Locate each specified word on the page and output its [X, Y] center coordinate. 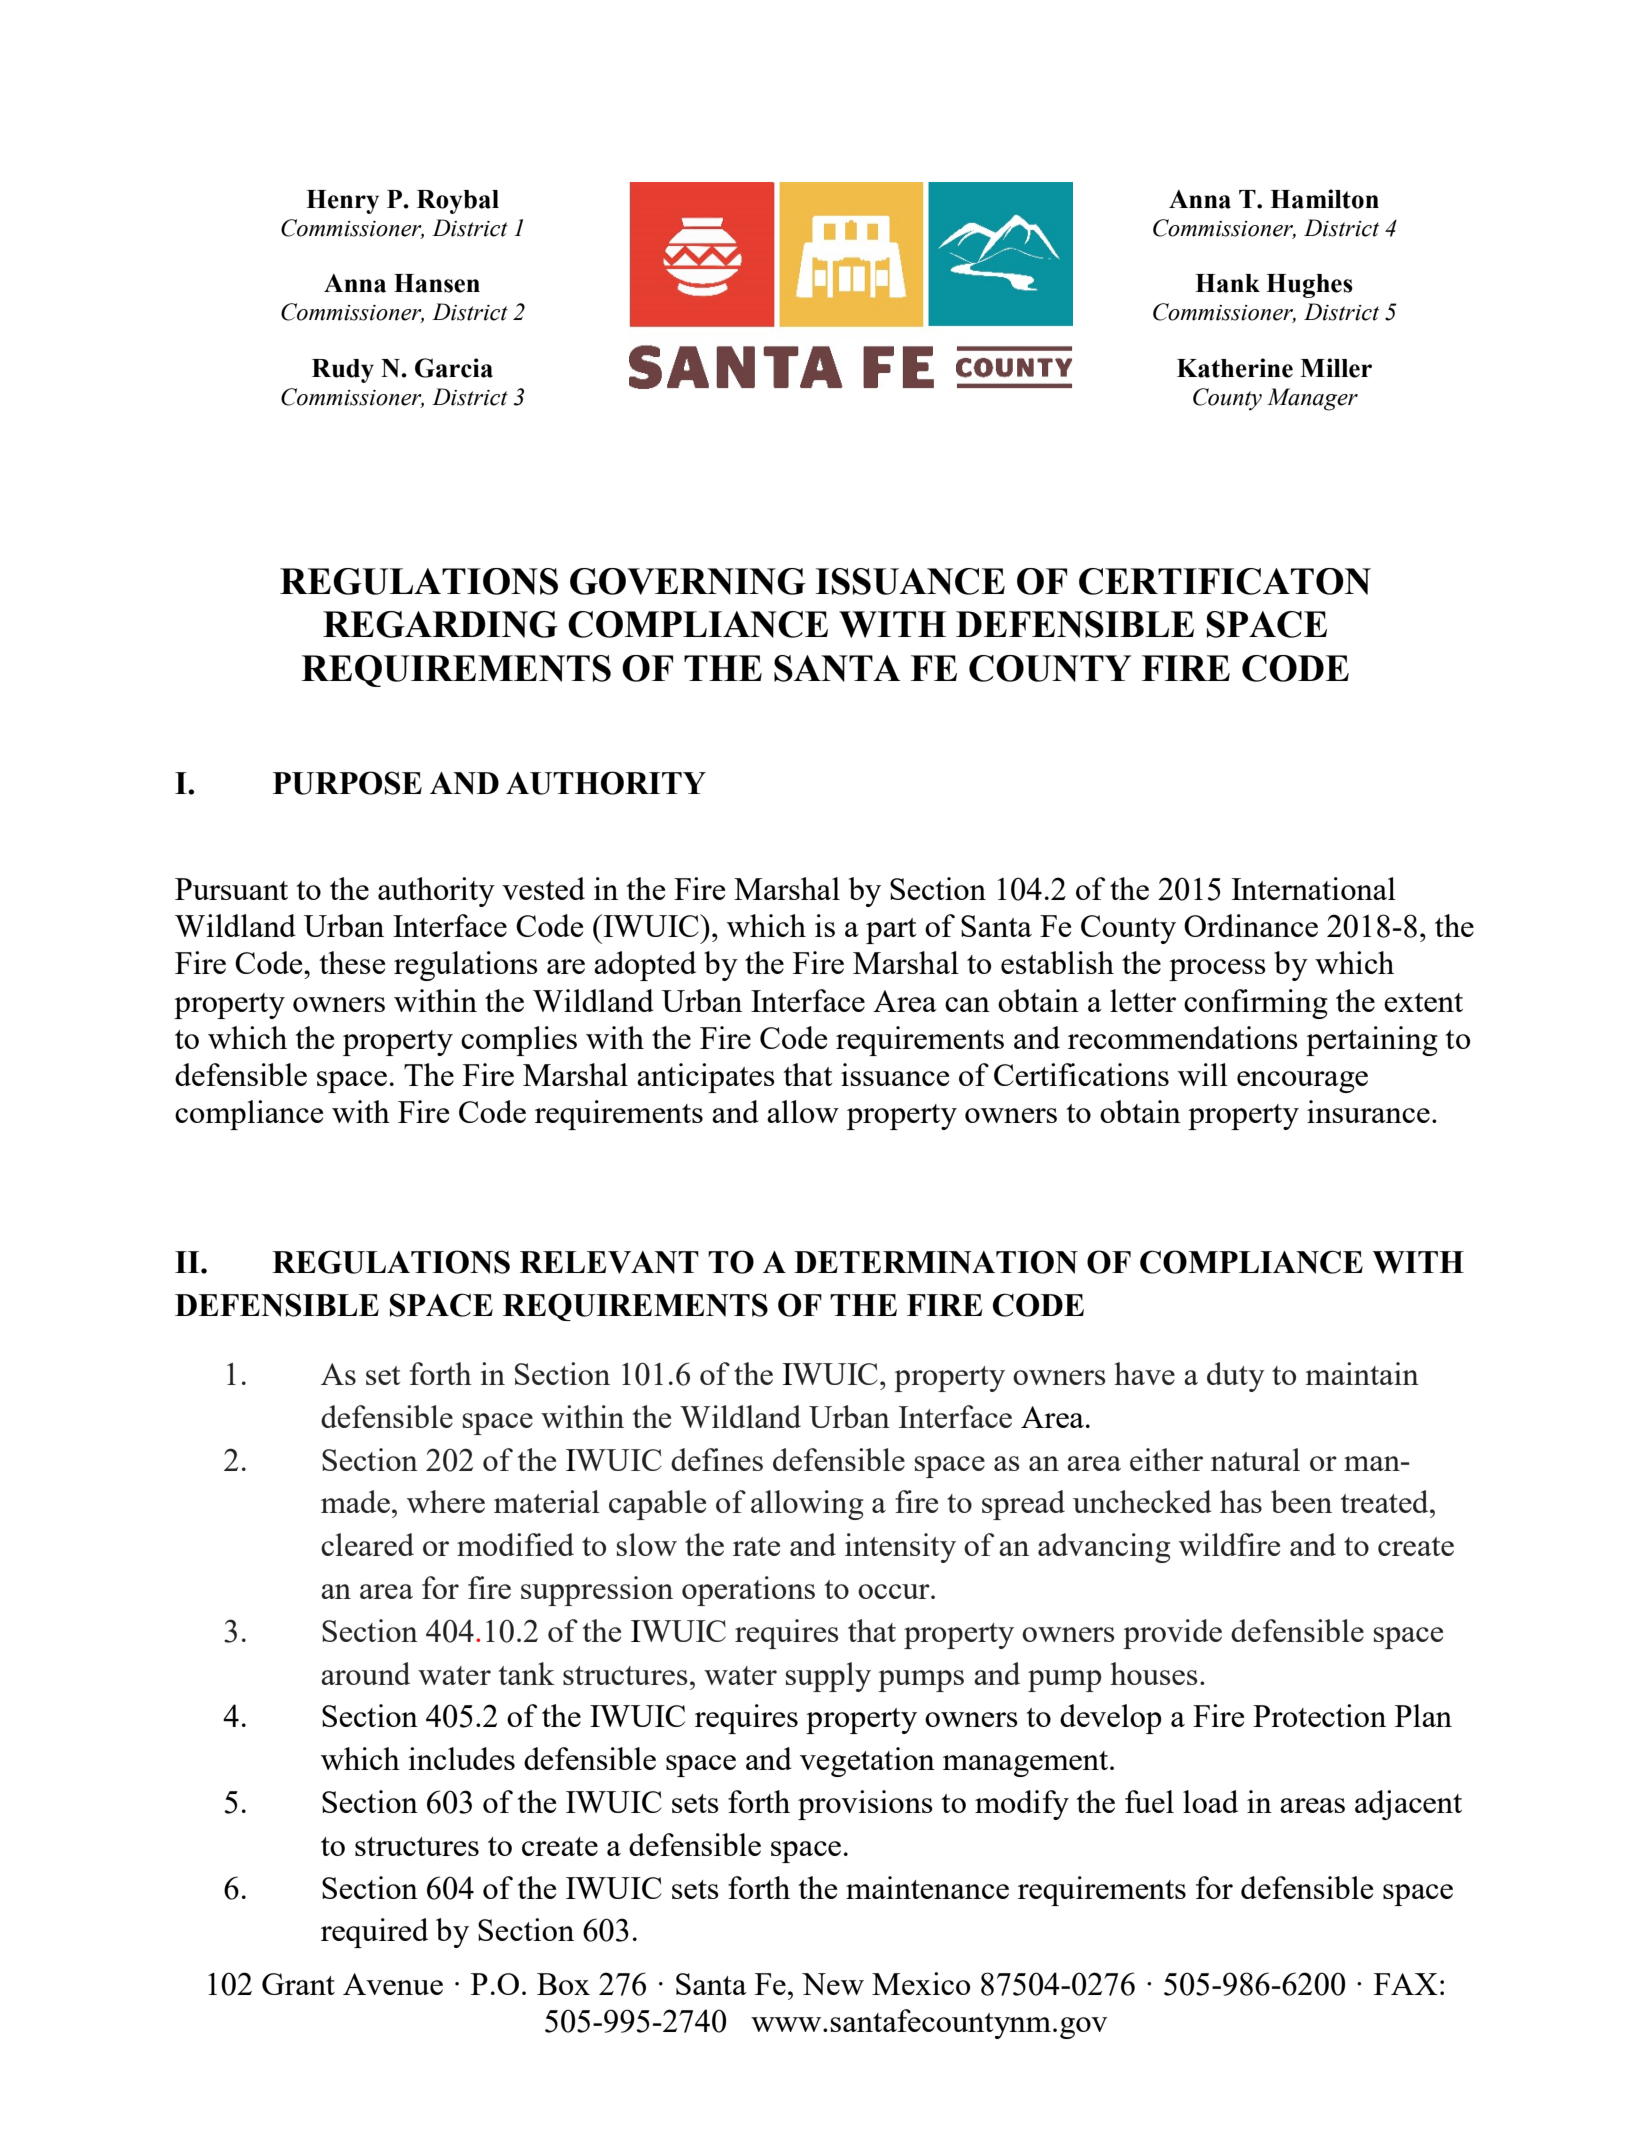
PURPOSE [347, 783]
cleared [367, 1544]
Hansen [437, 283]
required [374, 1933]
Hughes [1309, 286]
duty [1236, 1377]
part [891, 931]
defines [717, 1459]
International [1314, 888]
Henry [342, 202]
